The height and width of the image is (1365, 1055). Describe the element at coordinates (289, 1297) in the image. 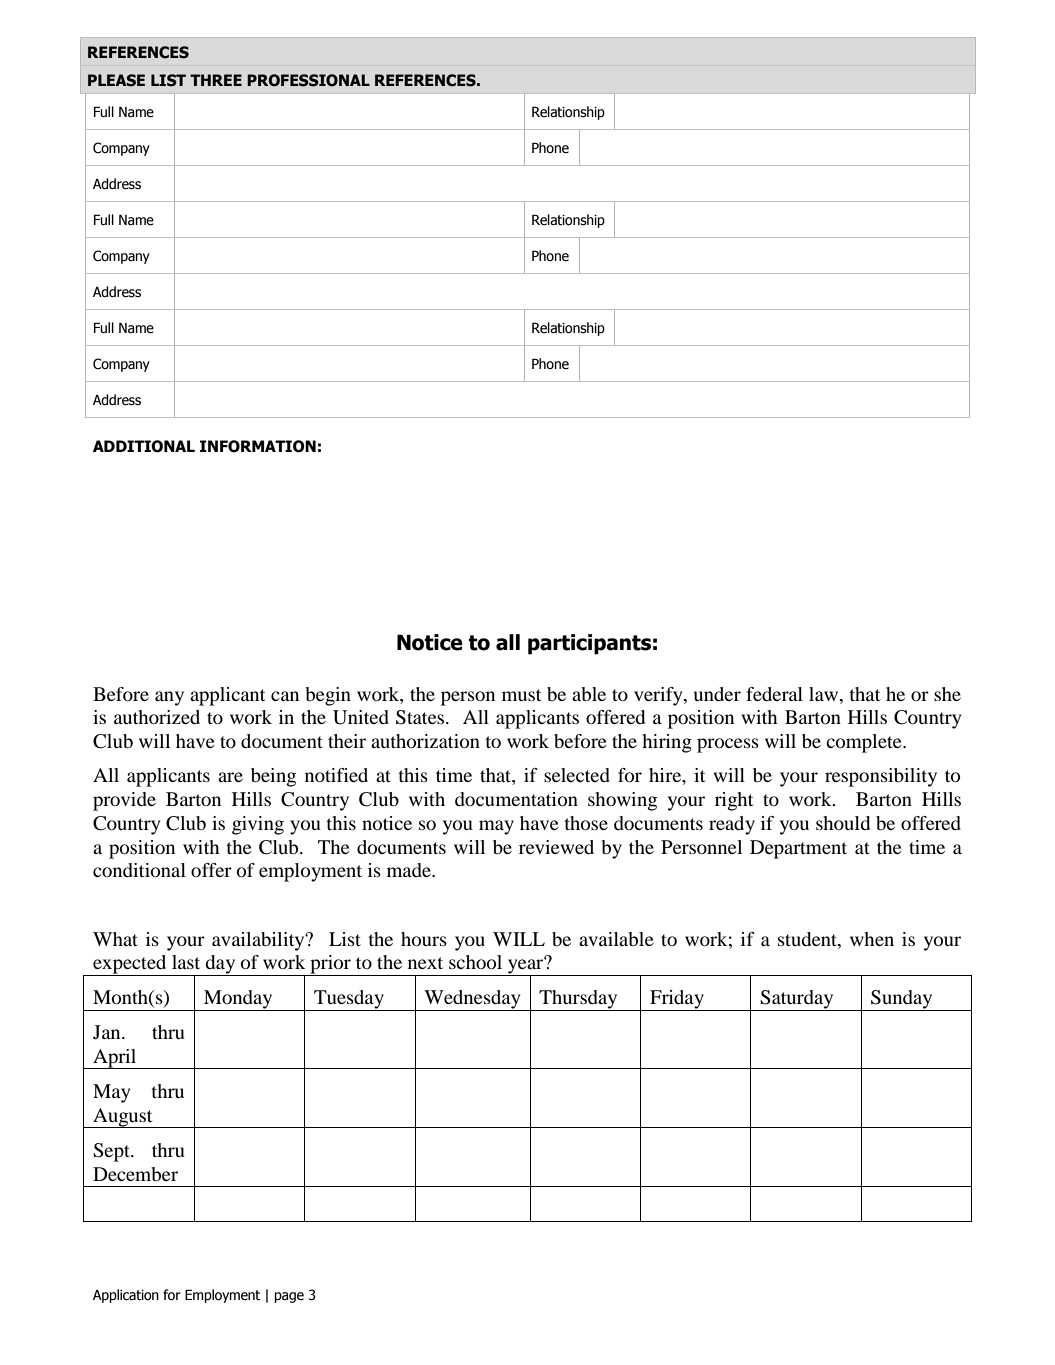

I see `page` at that location.
